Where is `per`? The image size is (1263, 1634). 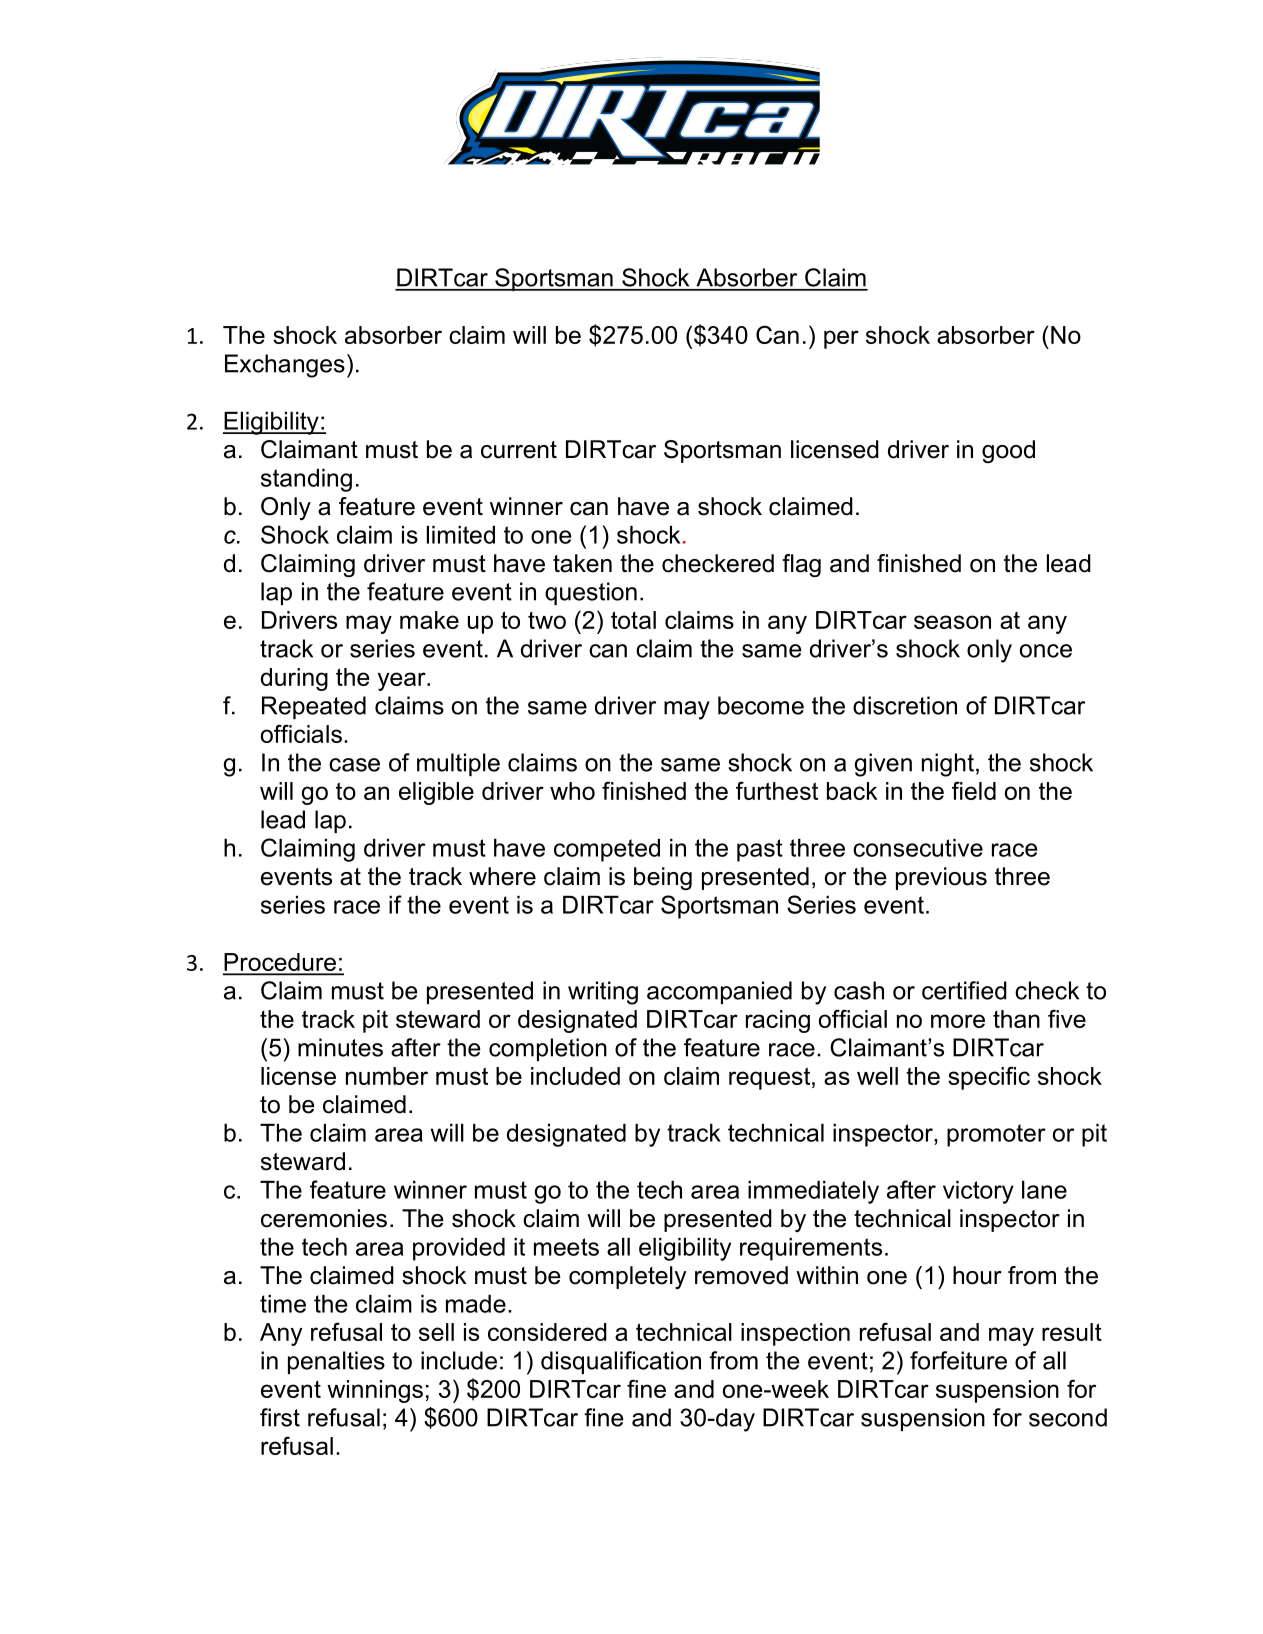
per is located at coordinates (841, 339).
